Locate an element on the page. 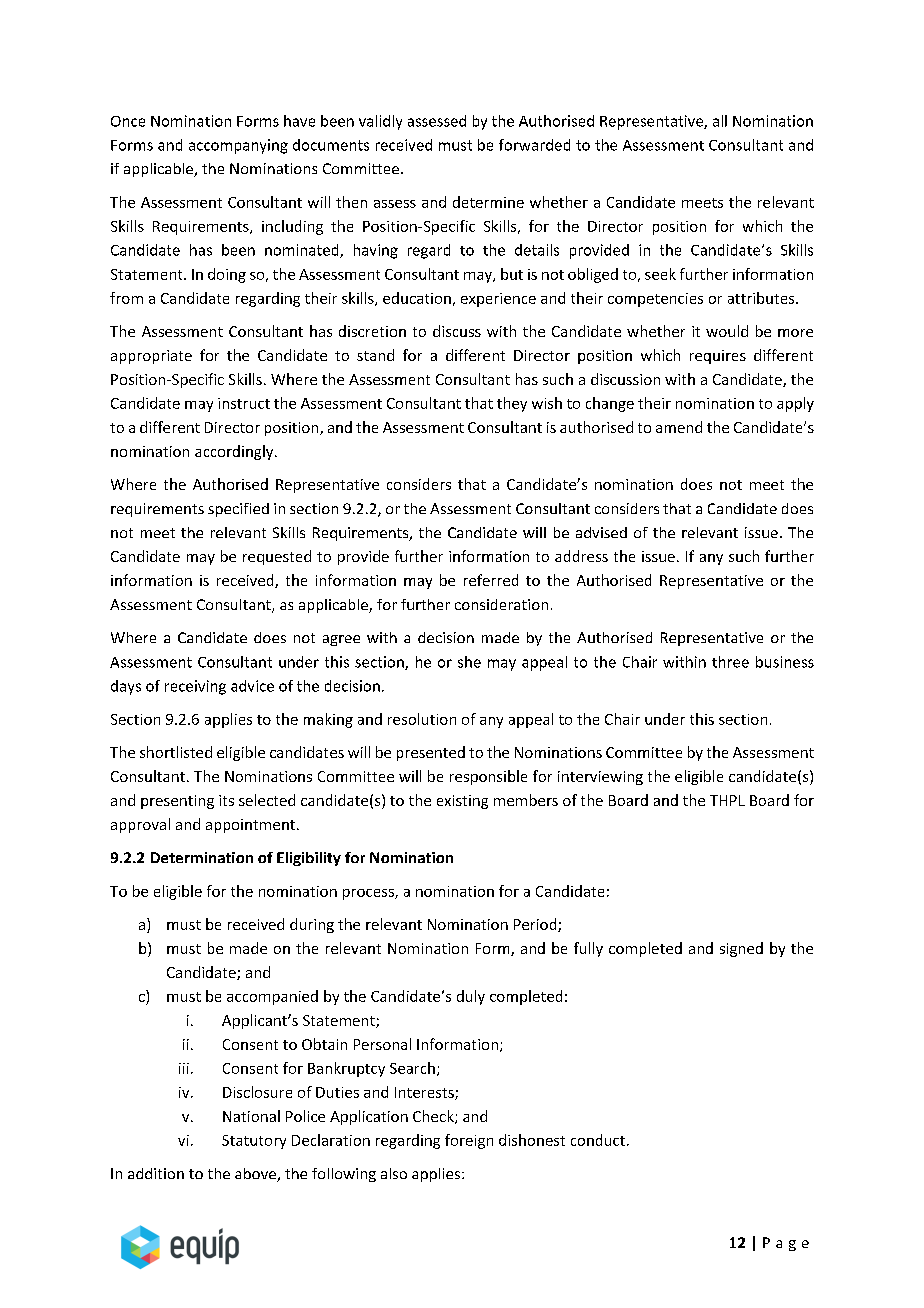 This page has width=924, height=1308. all is located at coordinates (720, 121).
